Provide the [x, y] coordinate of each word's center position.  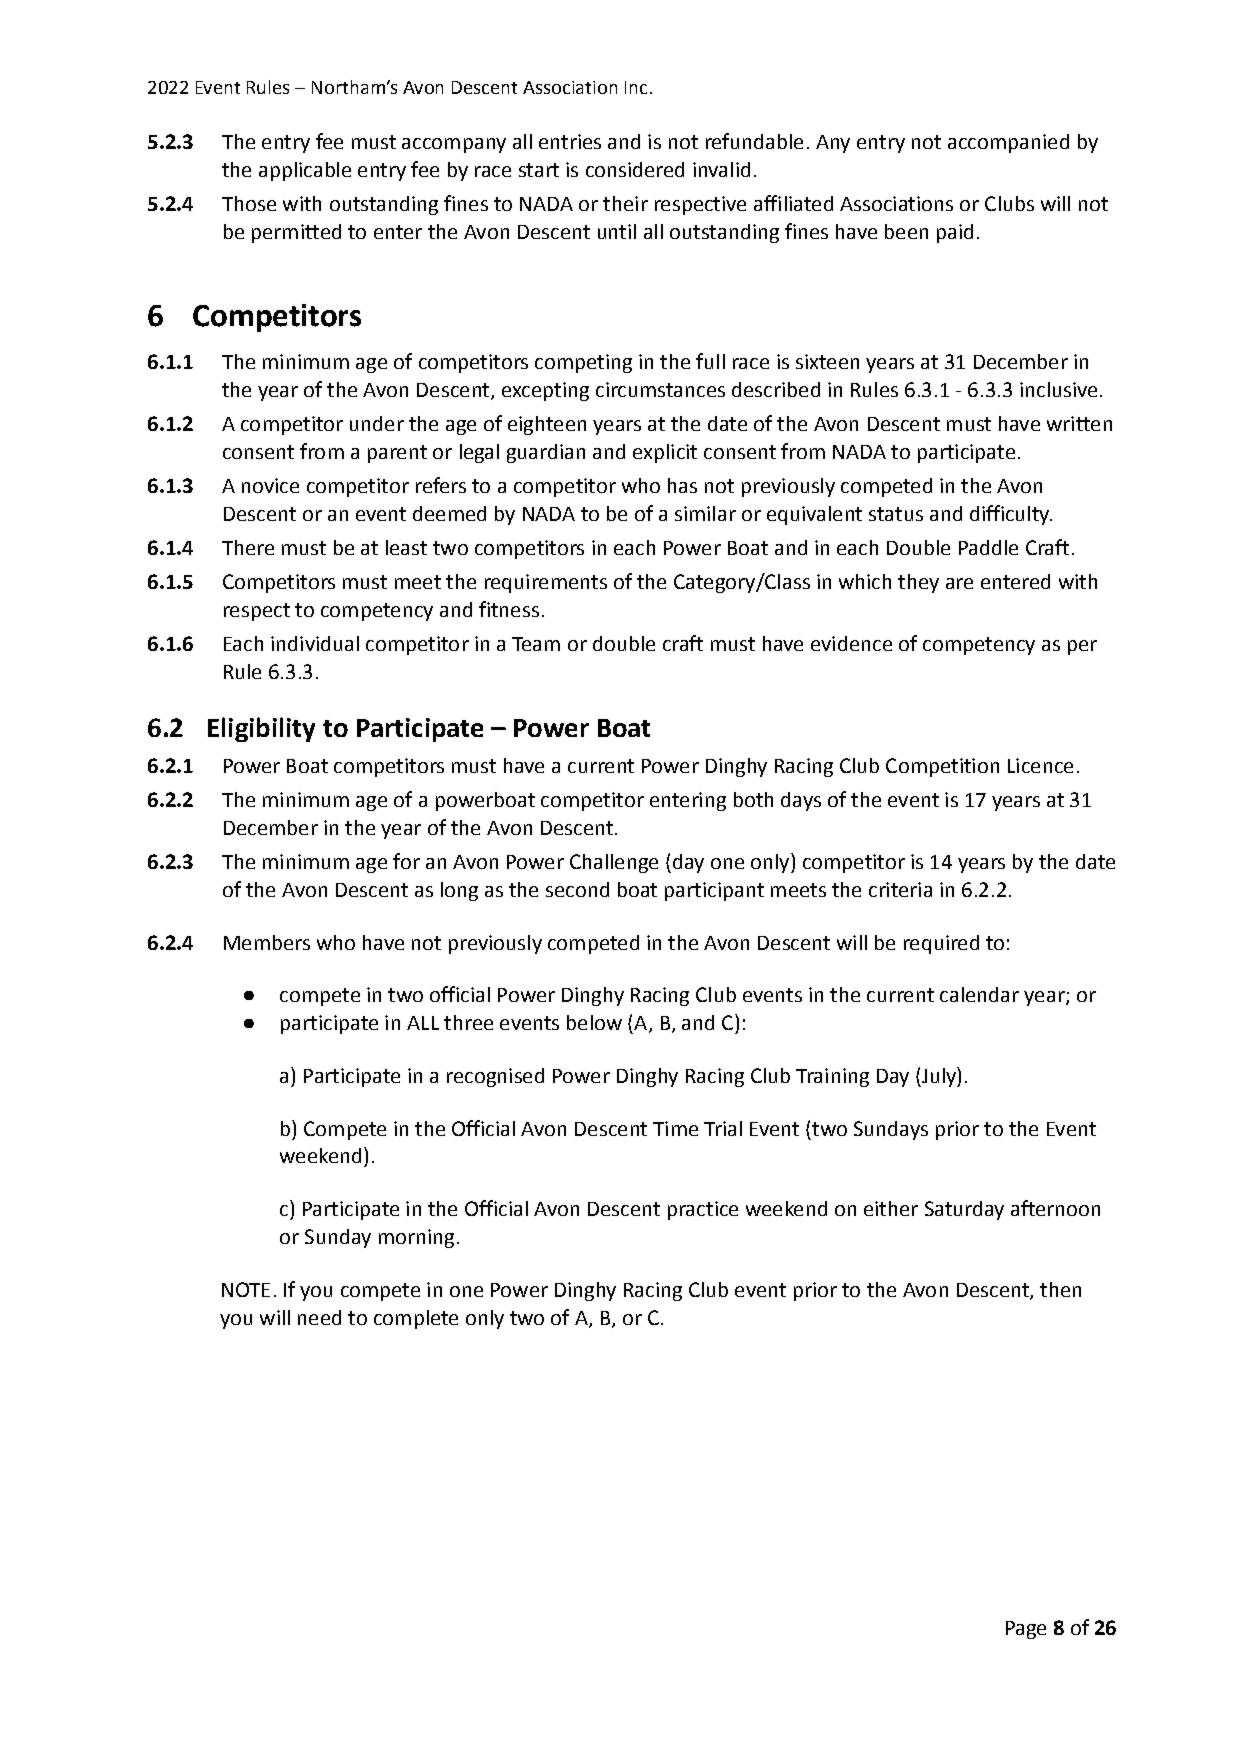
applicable [305, 171]
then [1060, 1289]
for [406, 861]
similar [705, 513]
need [319, 1317]
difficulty [1011, 515]
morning [416, 1238]
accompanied [1008, 143]
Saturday [964, 1210]
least [406, 547]
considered [635, 169]
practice [703, 1210]
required [941, 944]
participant [714, 891]
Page [1026, 1630]
